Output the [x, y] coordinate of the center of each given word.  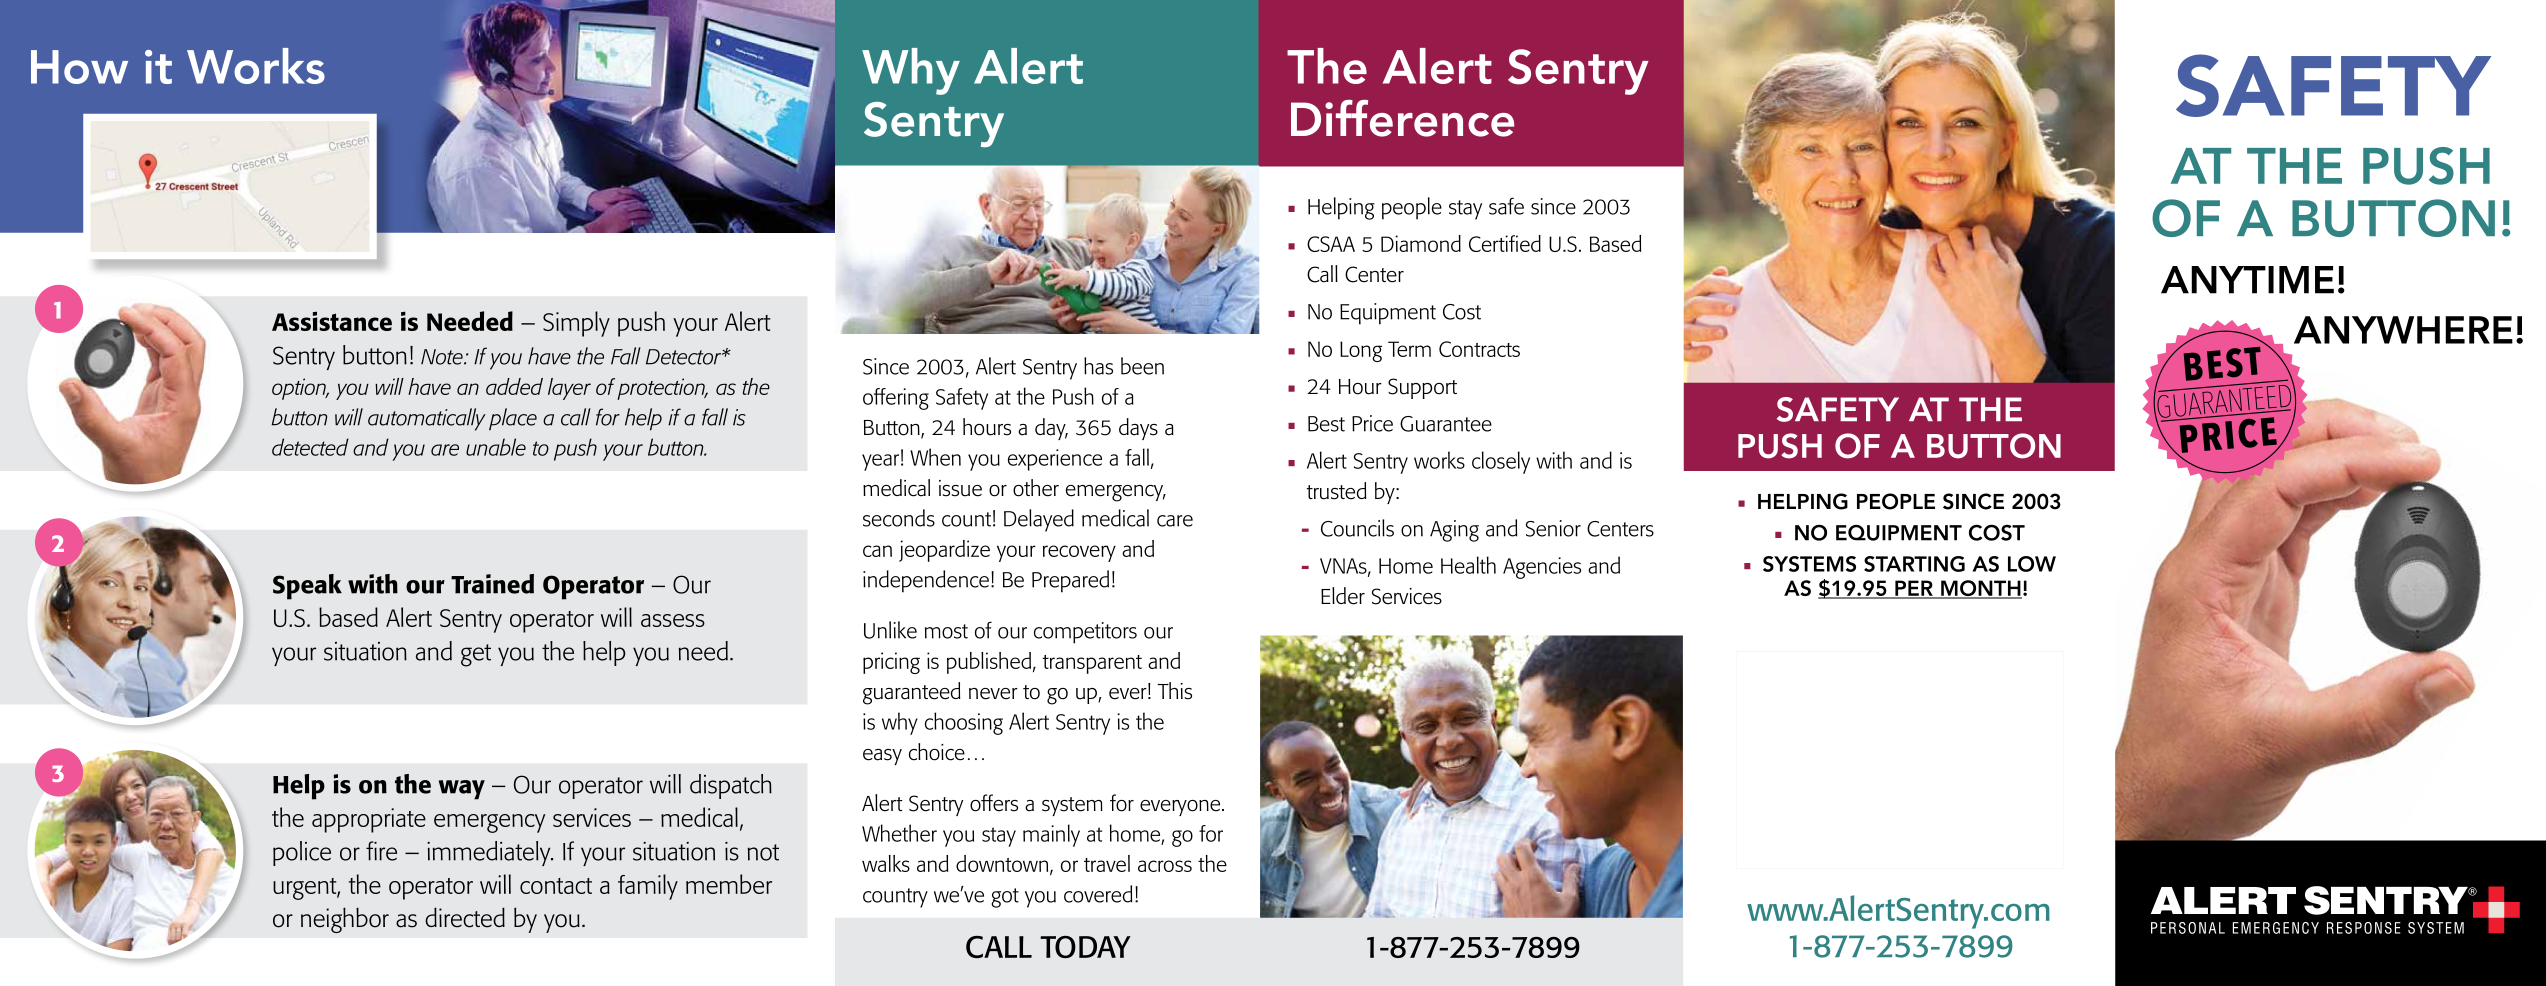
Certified [1505, 243]
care [1175, 521]
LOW [2032, 564]
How [79, 67]
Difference [1402, 118]
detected [310, 447]
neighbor [345, 920]
